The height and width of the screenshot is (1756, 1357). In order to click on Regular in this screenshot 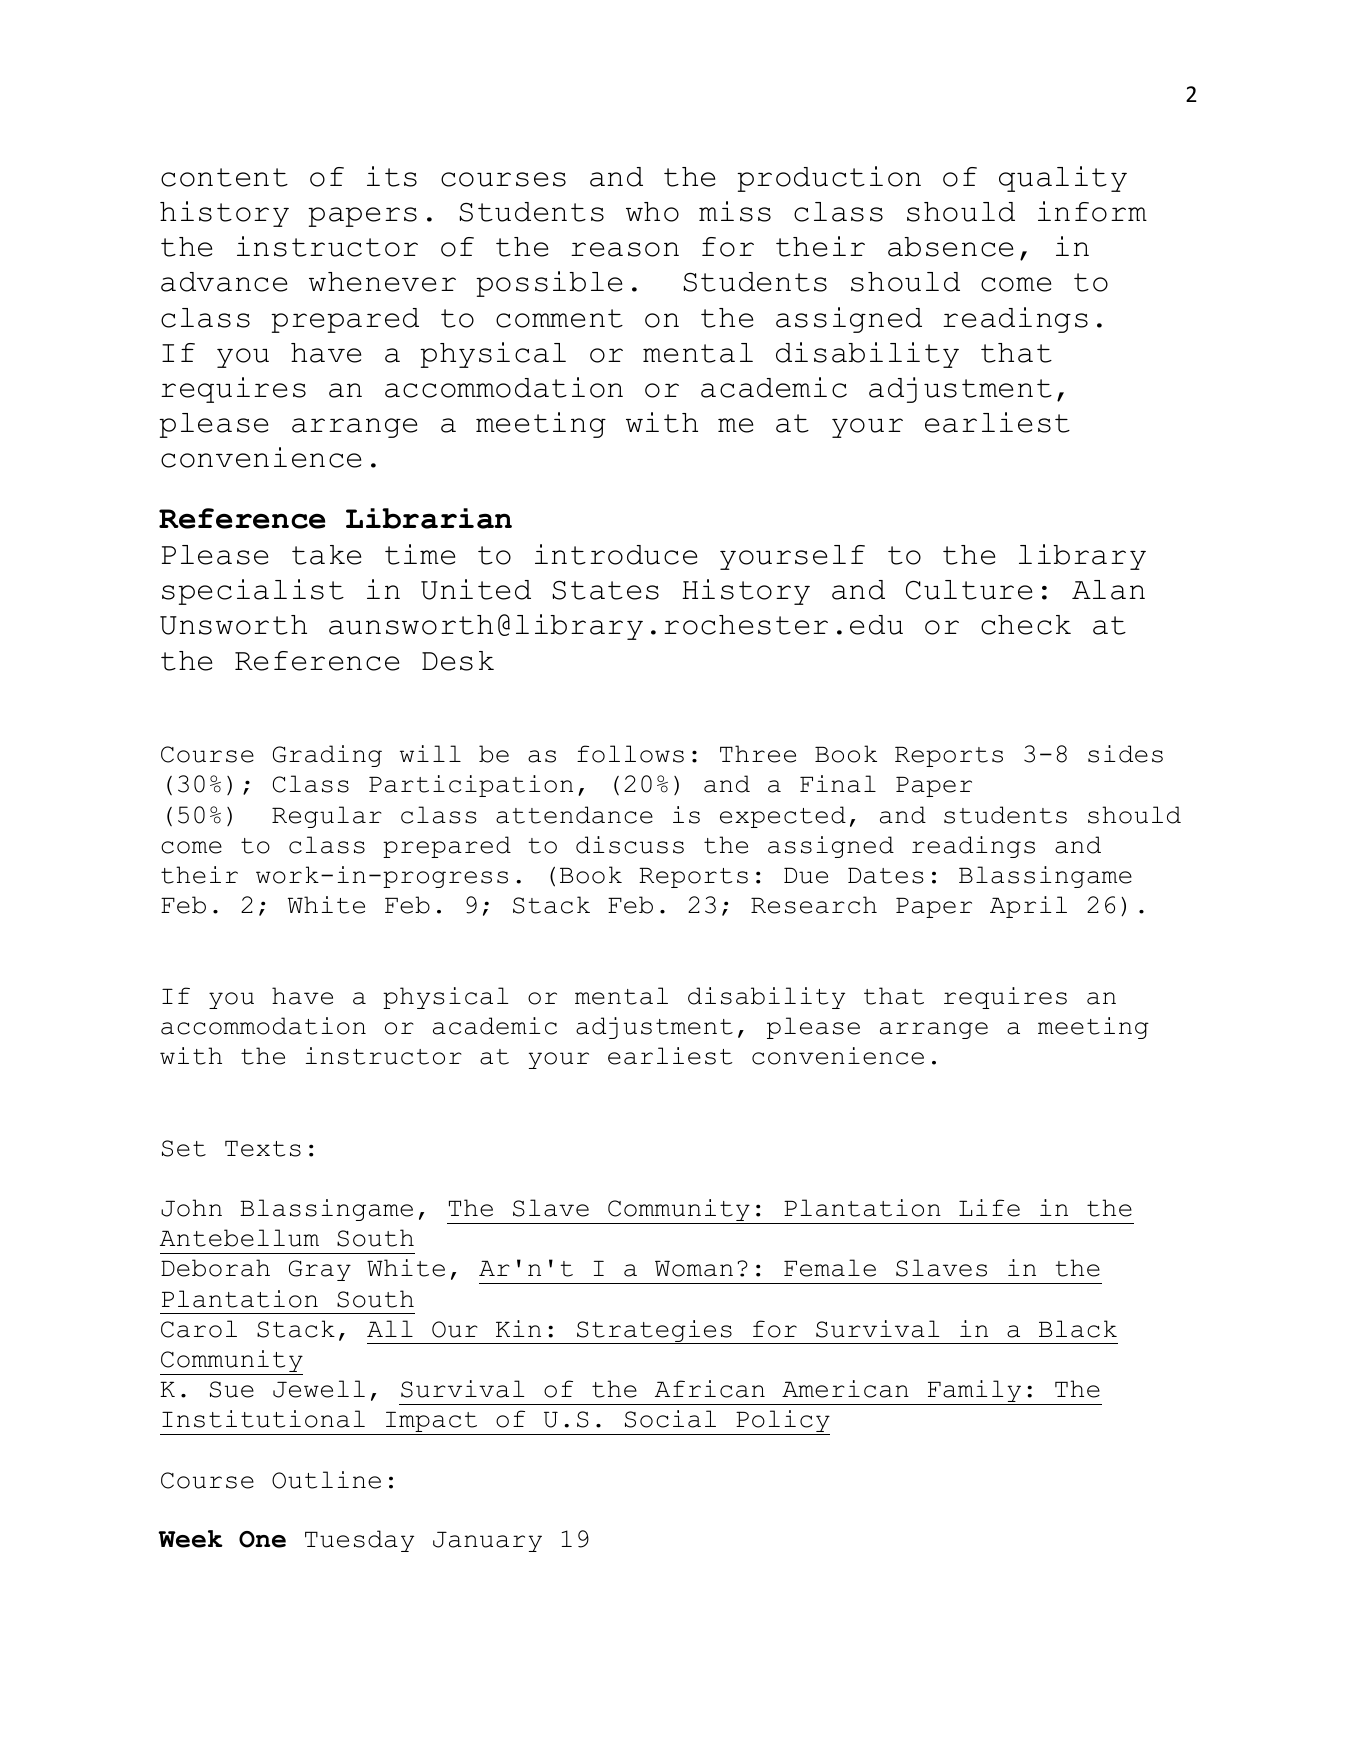, I will do `click(327, 817)`.
